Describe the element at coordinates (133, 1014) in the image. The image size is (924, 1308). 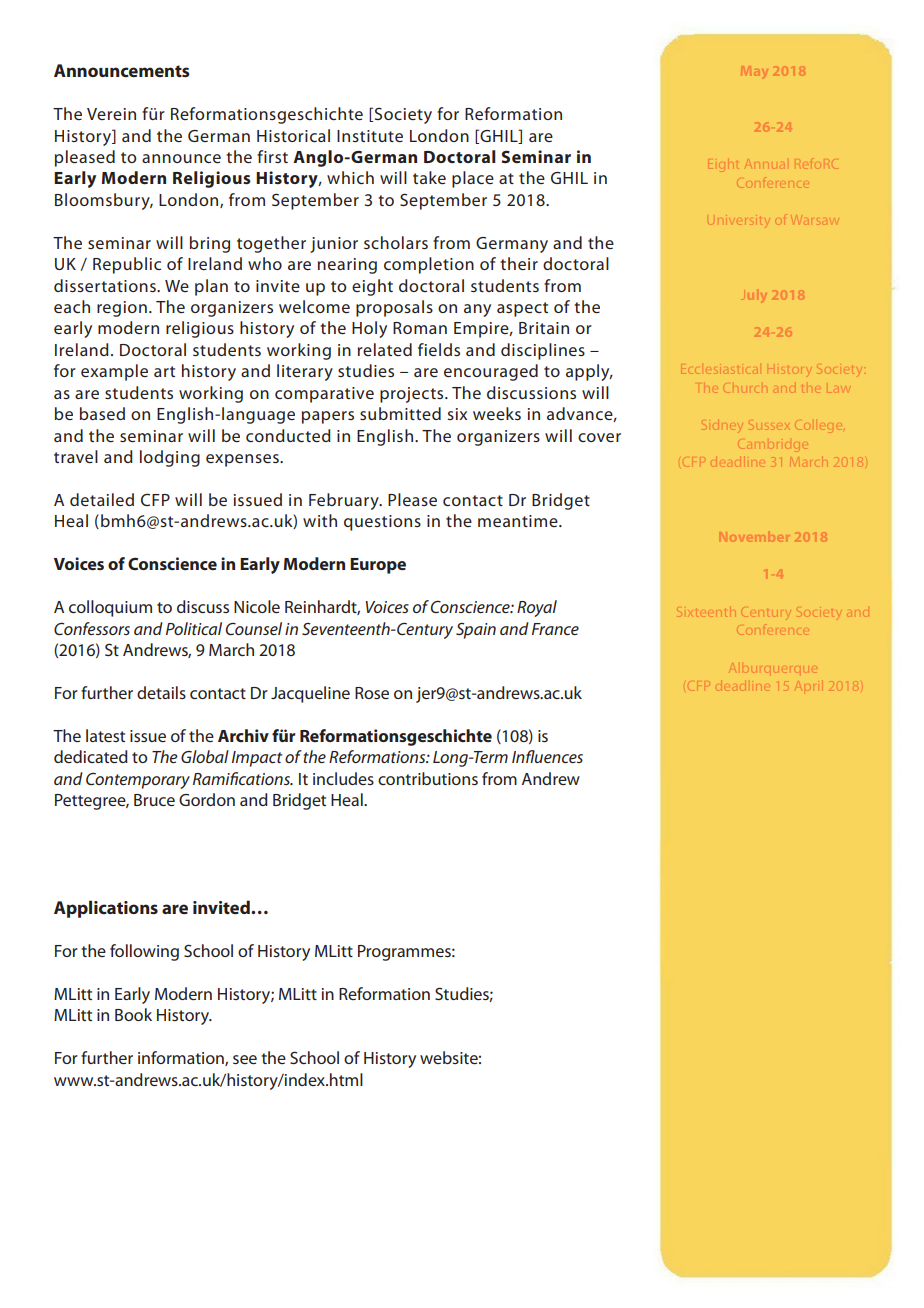
I see `Book` at that location.
